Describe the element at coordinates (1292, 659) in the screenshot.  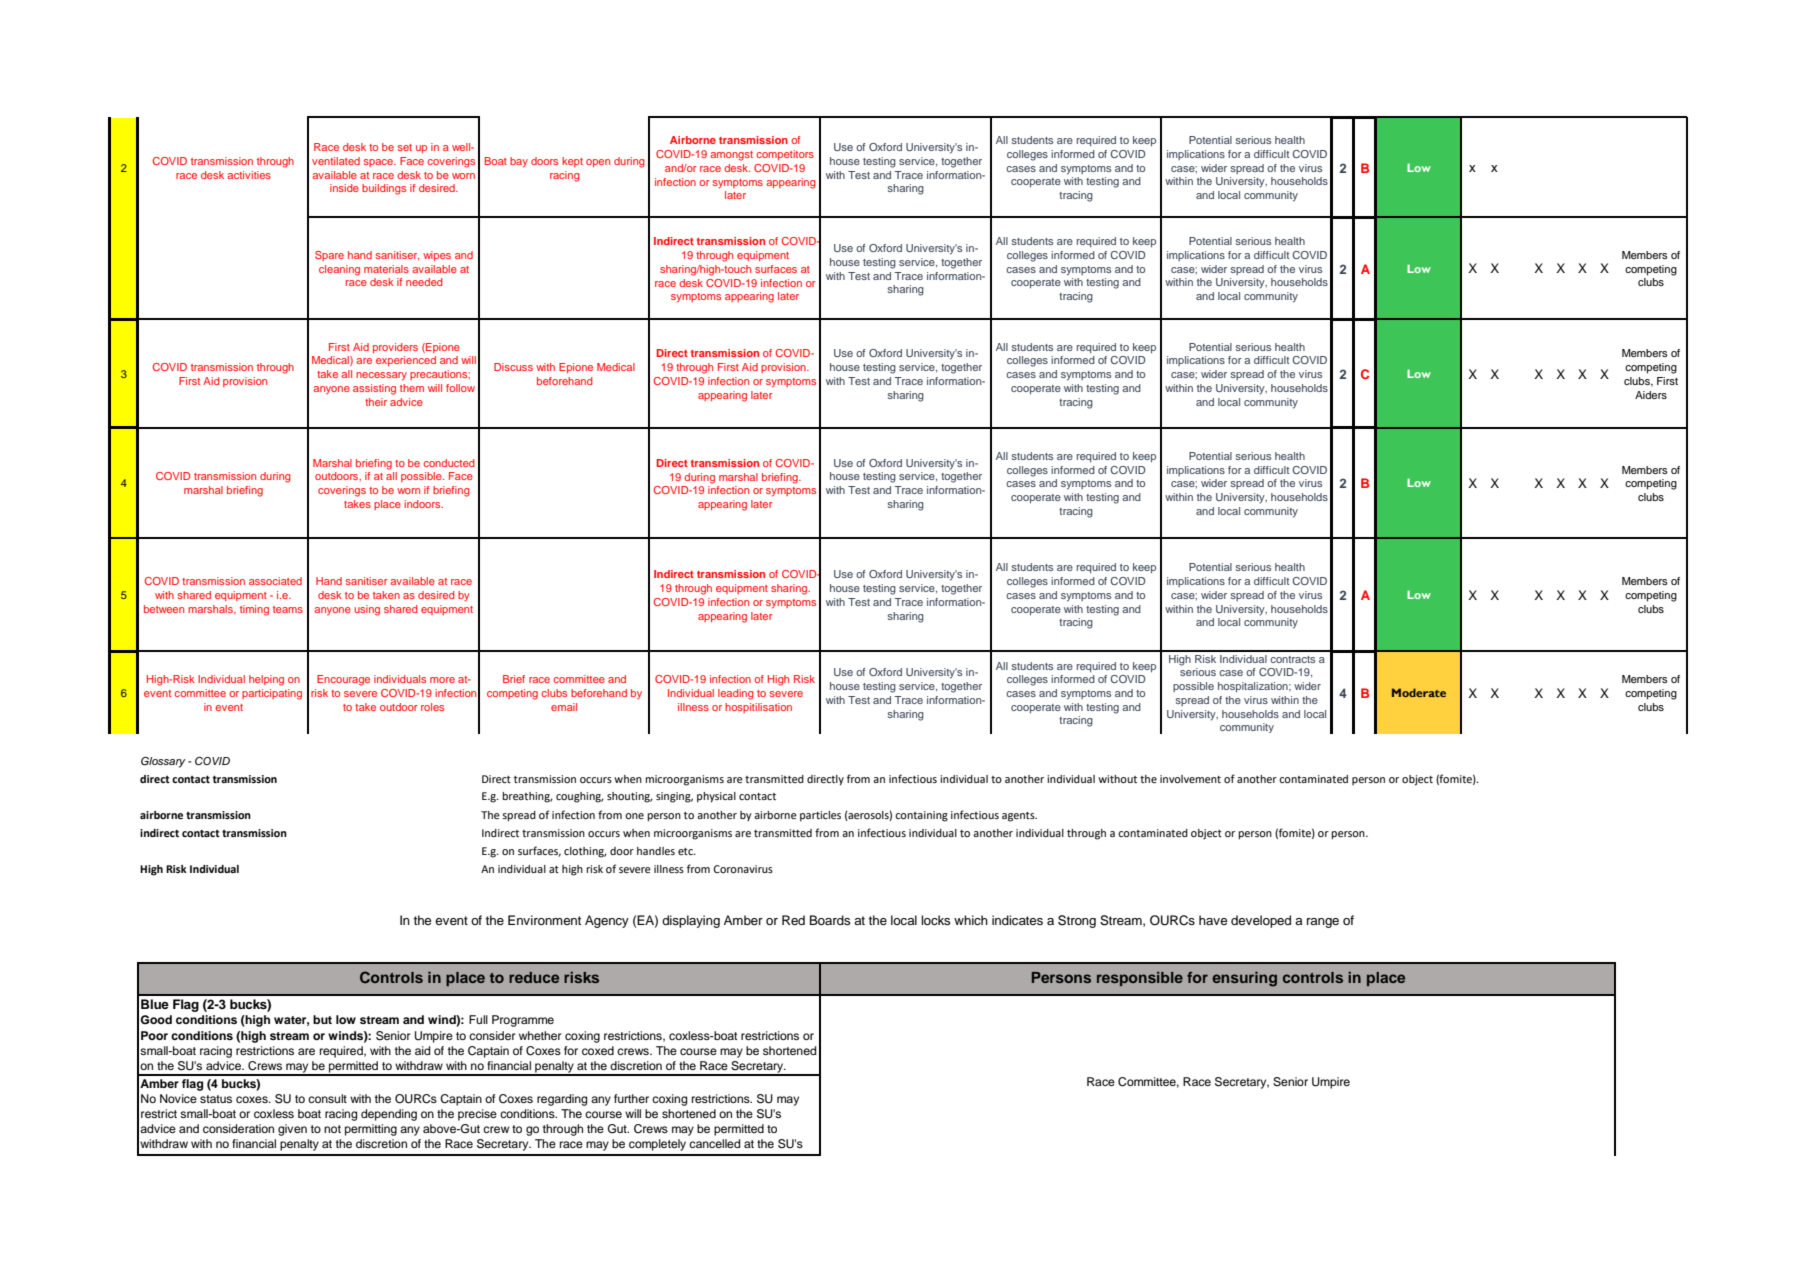
I see `contracts` at that location.
